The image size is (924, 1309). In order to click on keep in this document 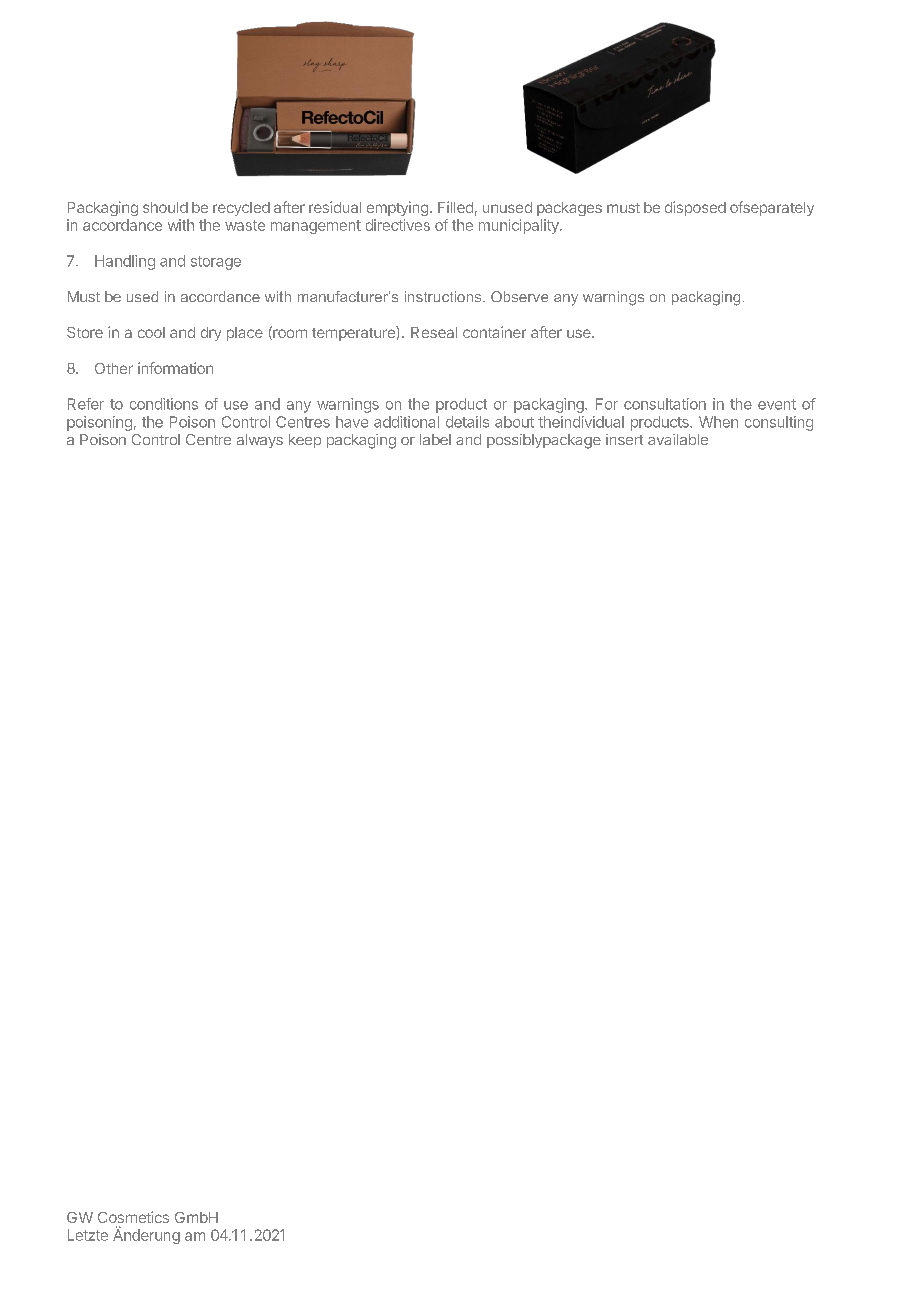, I will do `click(305, 441)`.
